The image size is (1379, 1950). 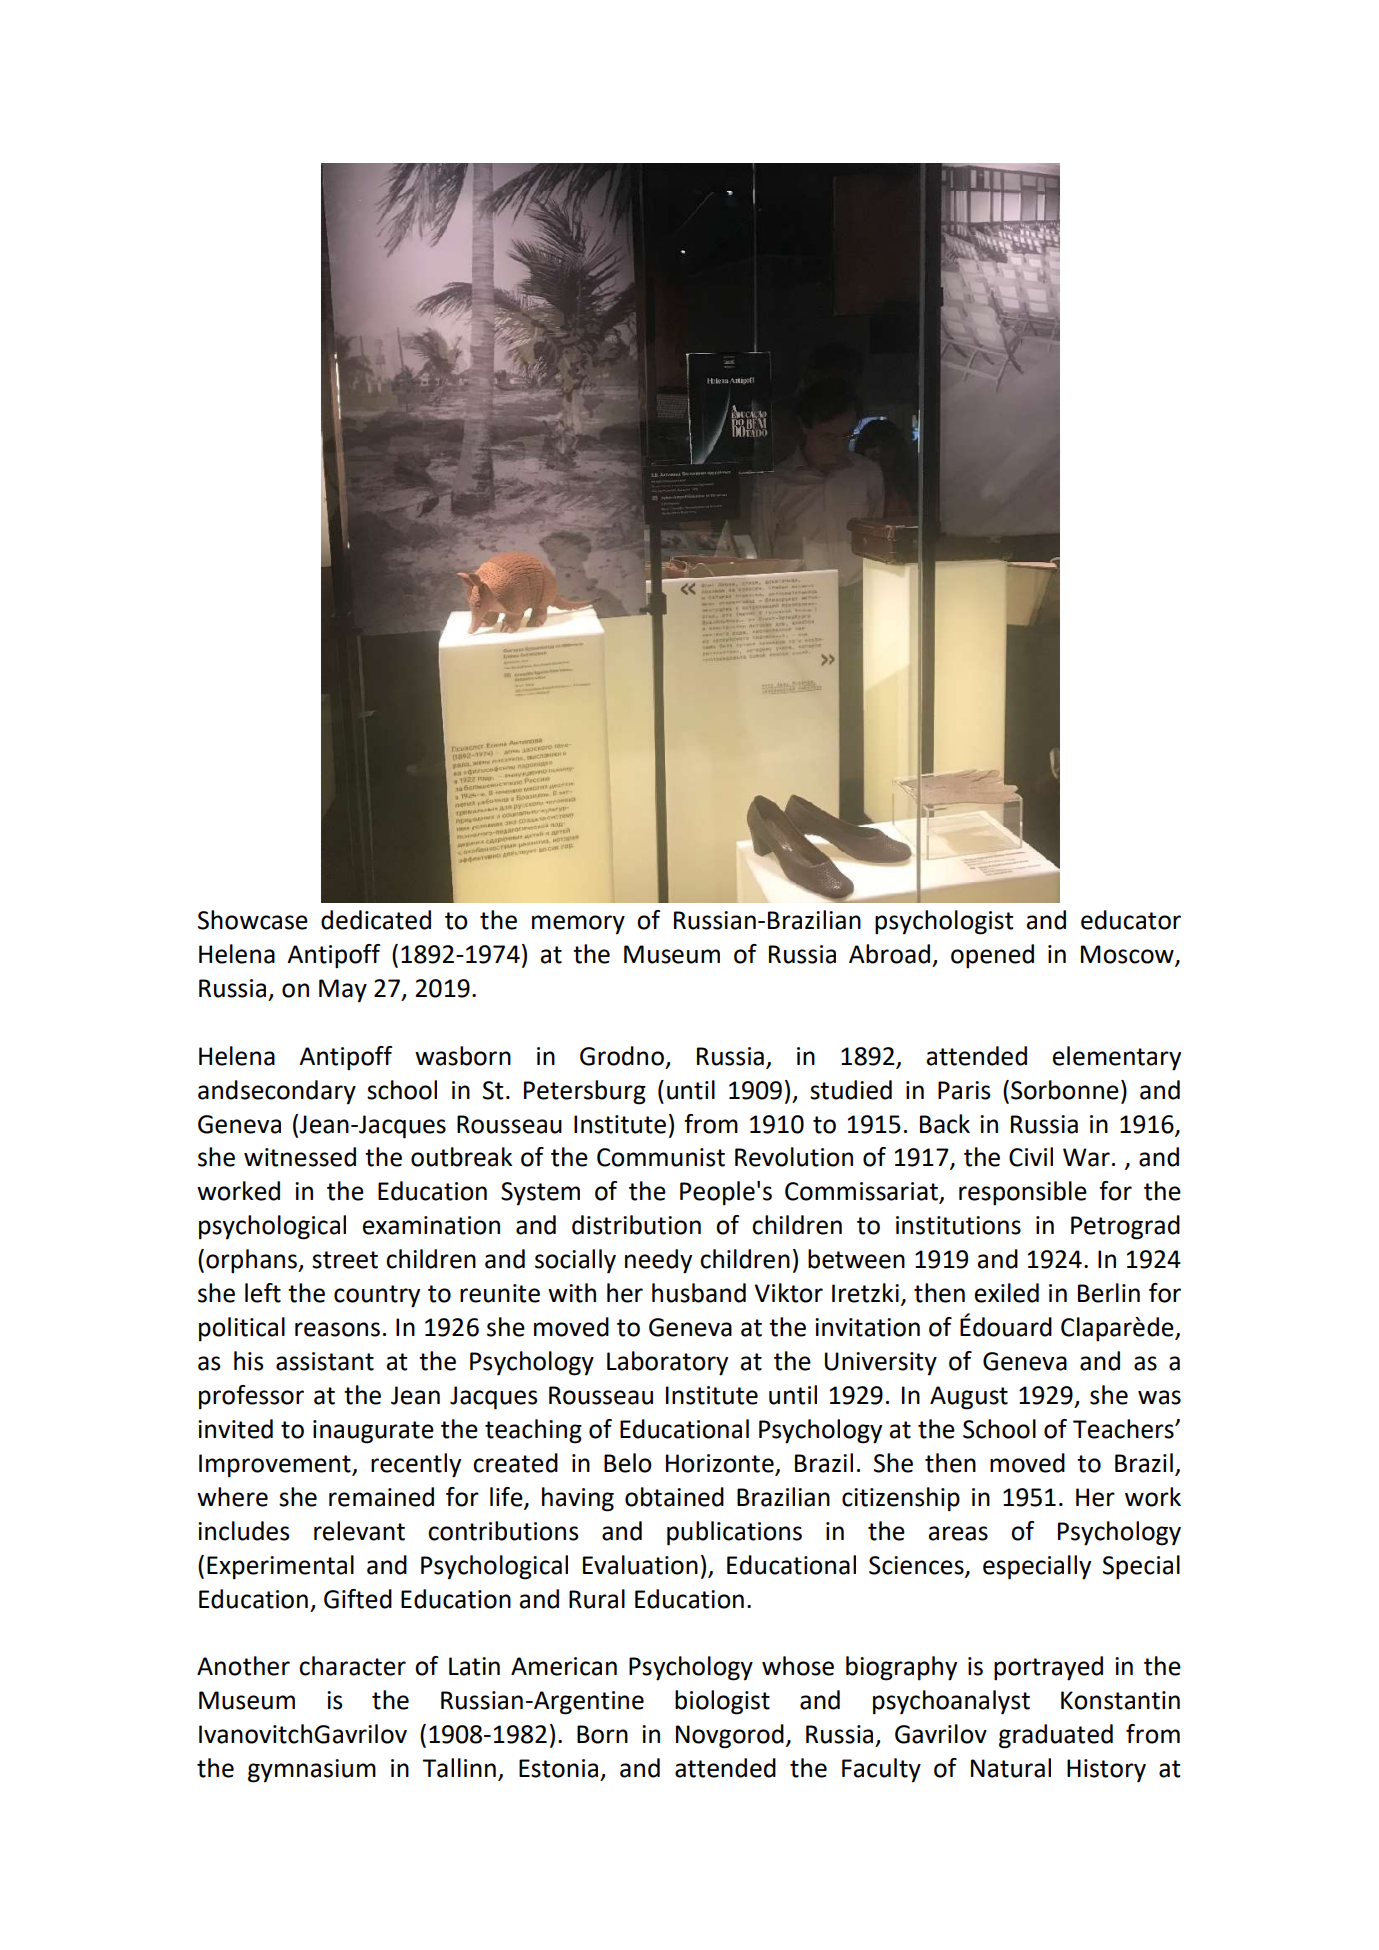 I want to click on memory, so click(x=578, y=925).
